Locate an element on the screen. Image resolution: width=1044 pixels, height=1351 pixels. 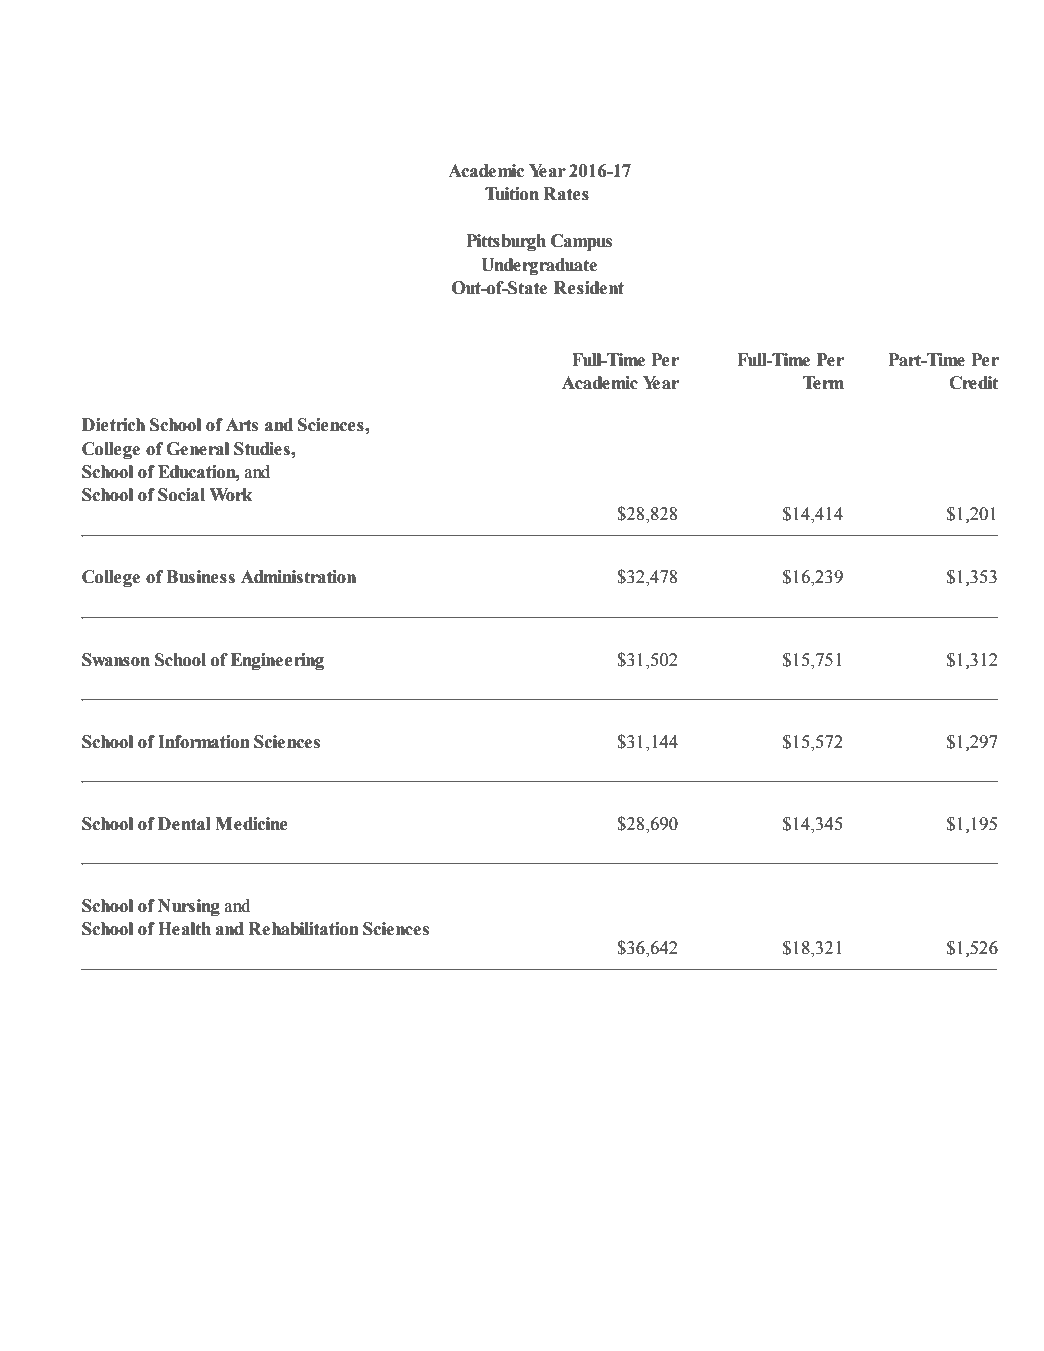
Business is located at coordinates (200, 577).
